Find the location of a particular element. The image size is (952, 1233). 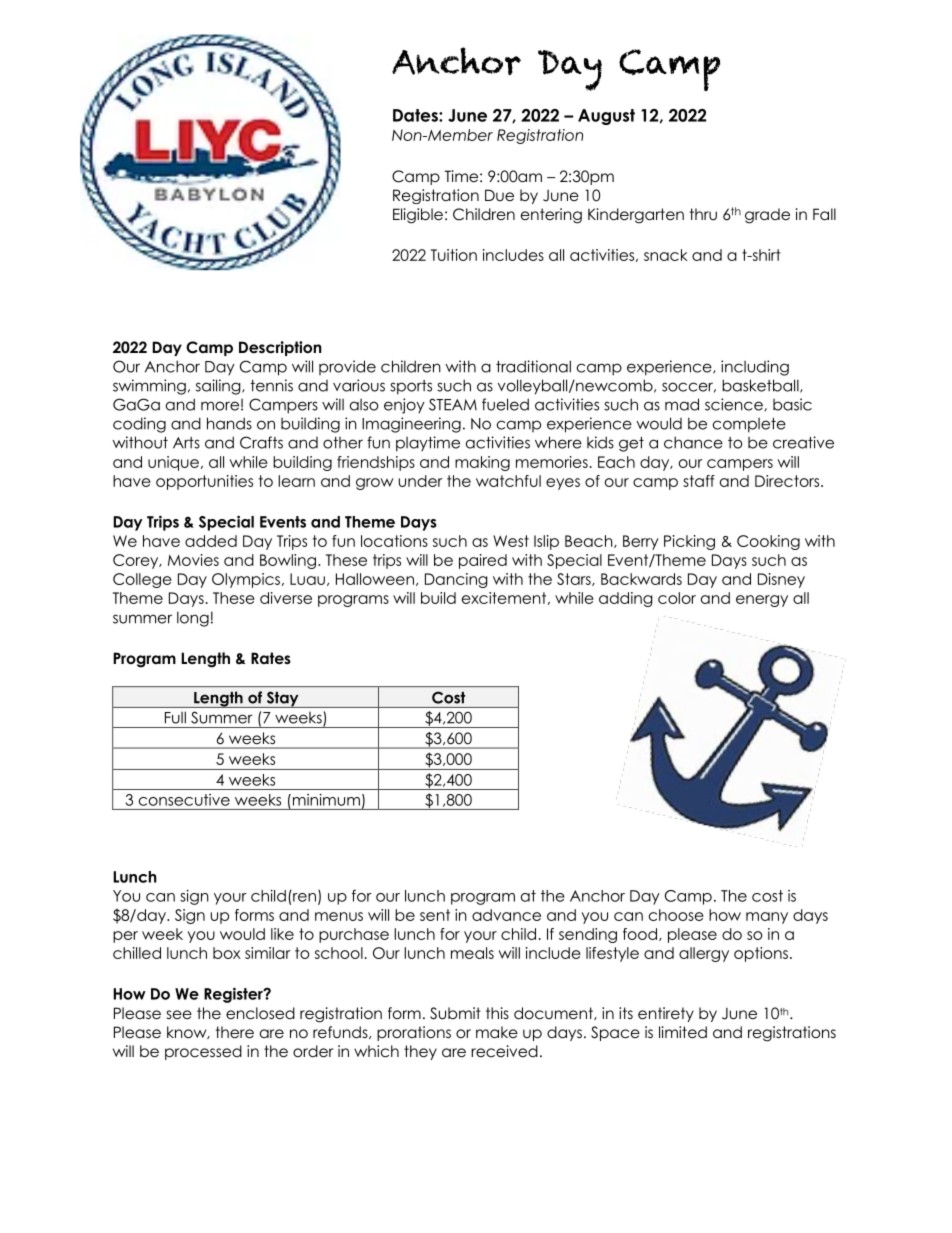

many is located at coordinates (767, 918).
